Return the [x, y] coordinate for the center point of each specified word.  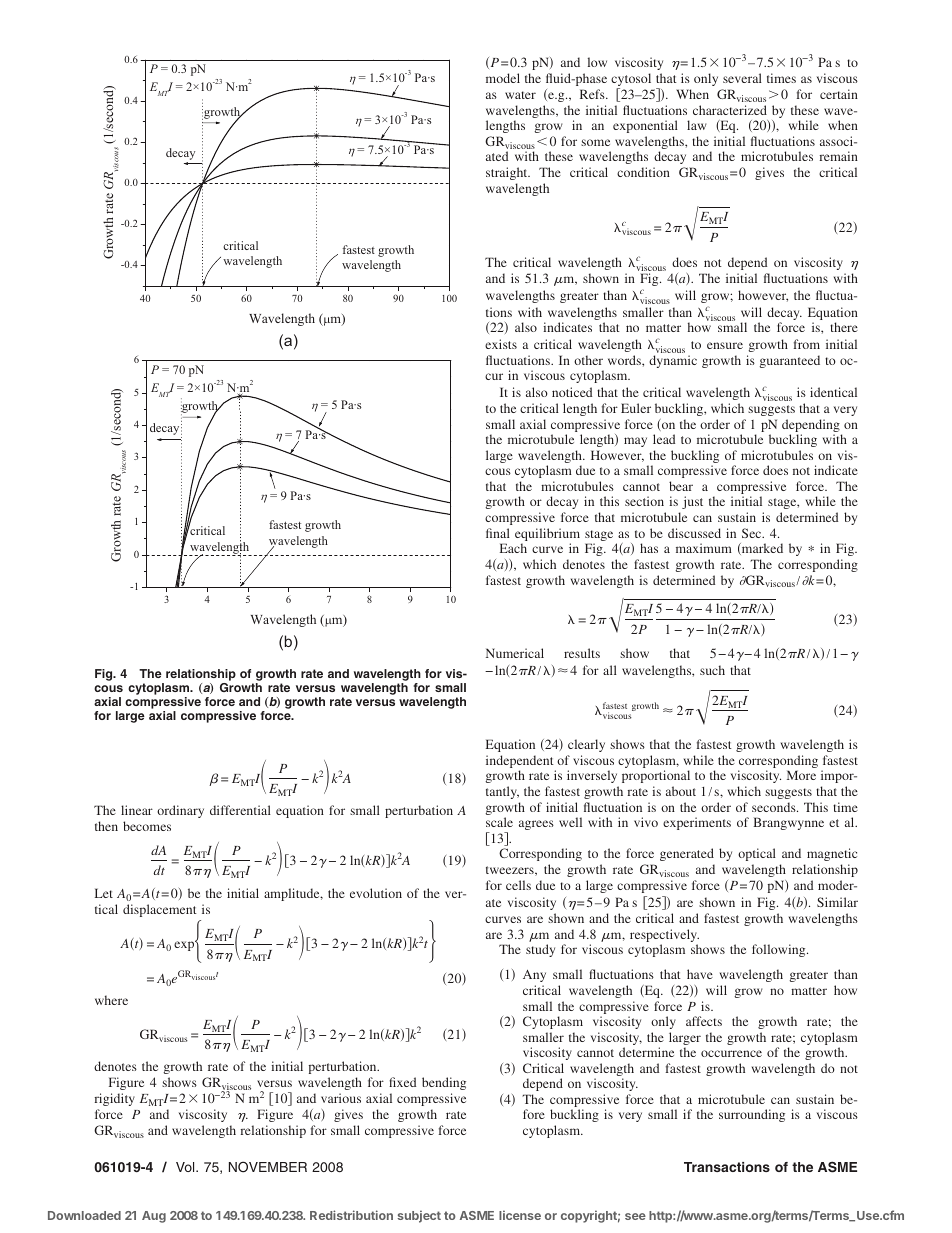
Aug [154, 1217]
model [503, 78]
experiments [697, 823]
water [520, 95]
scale [499, 822]
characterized [730, 110]
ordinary [180, 811]
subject [419, 1216]
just [692, 502]
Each [513, 548]
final [498, 533]
